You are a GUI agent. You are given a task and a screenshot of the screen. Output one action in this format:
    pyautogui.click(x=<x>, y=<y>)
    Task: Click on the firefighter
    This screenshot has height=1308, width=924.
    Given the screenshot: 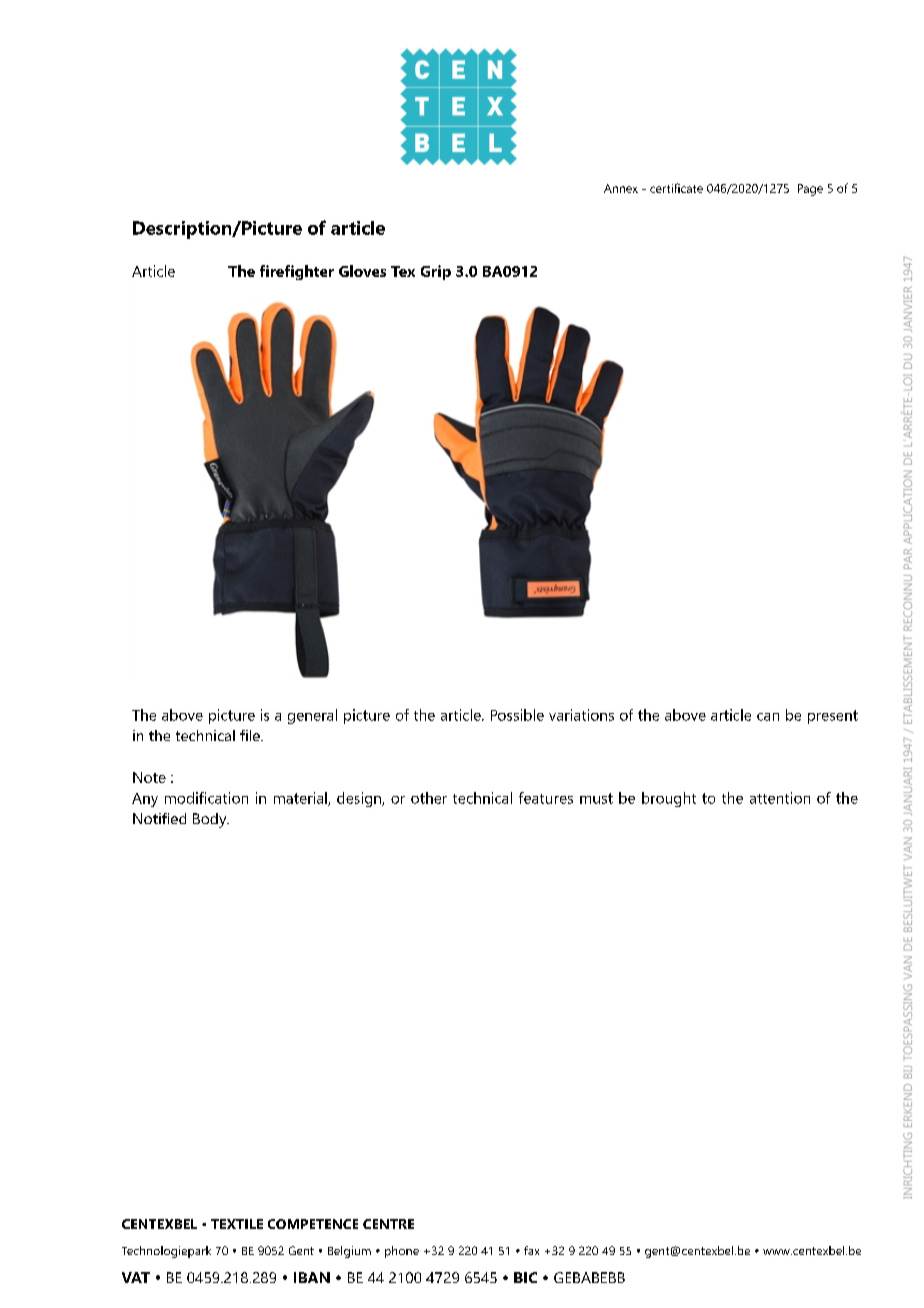 What is the action you would take?
    pyautogui.click(x=297, y=272)
